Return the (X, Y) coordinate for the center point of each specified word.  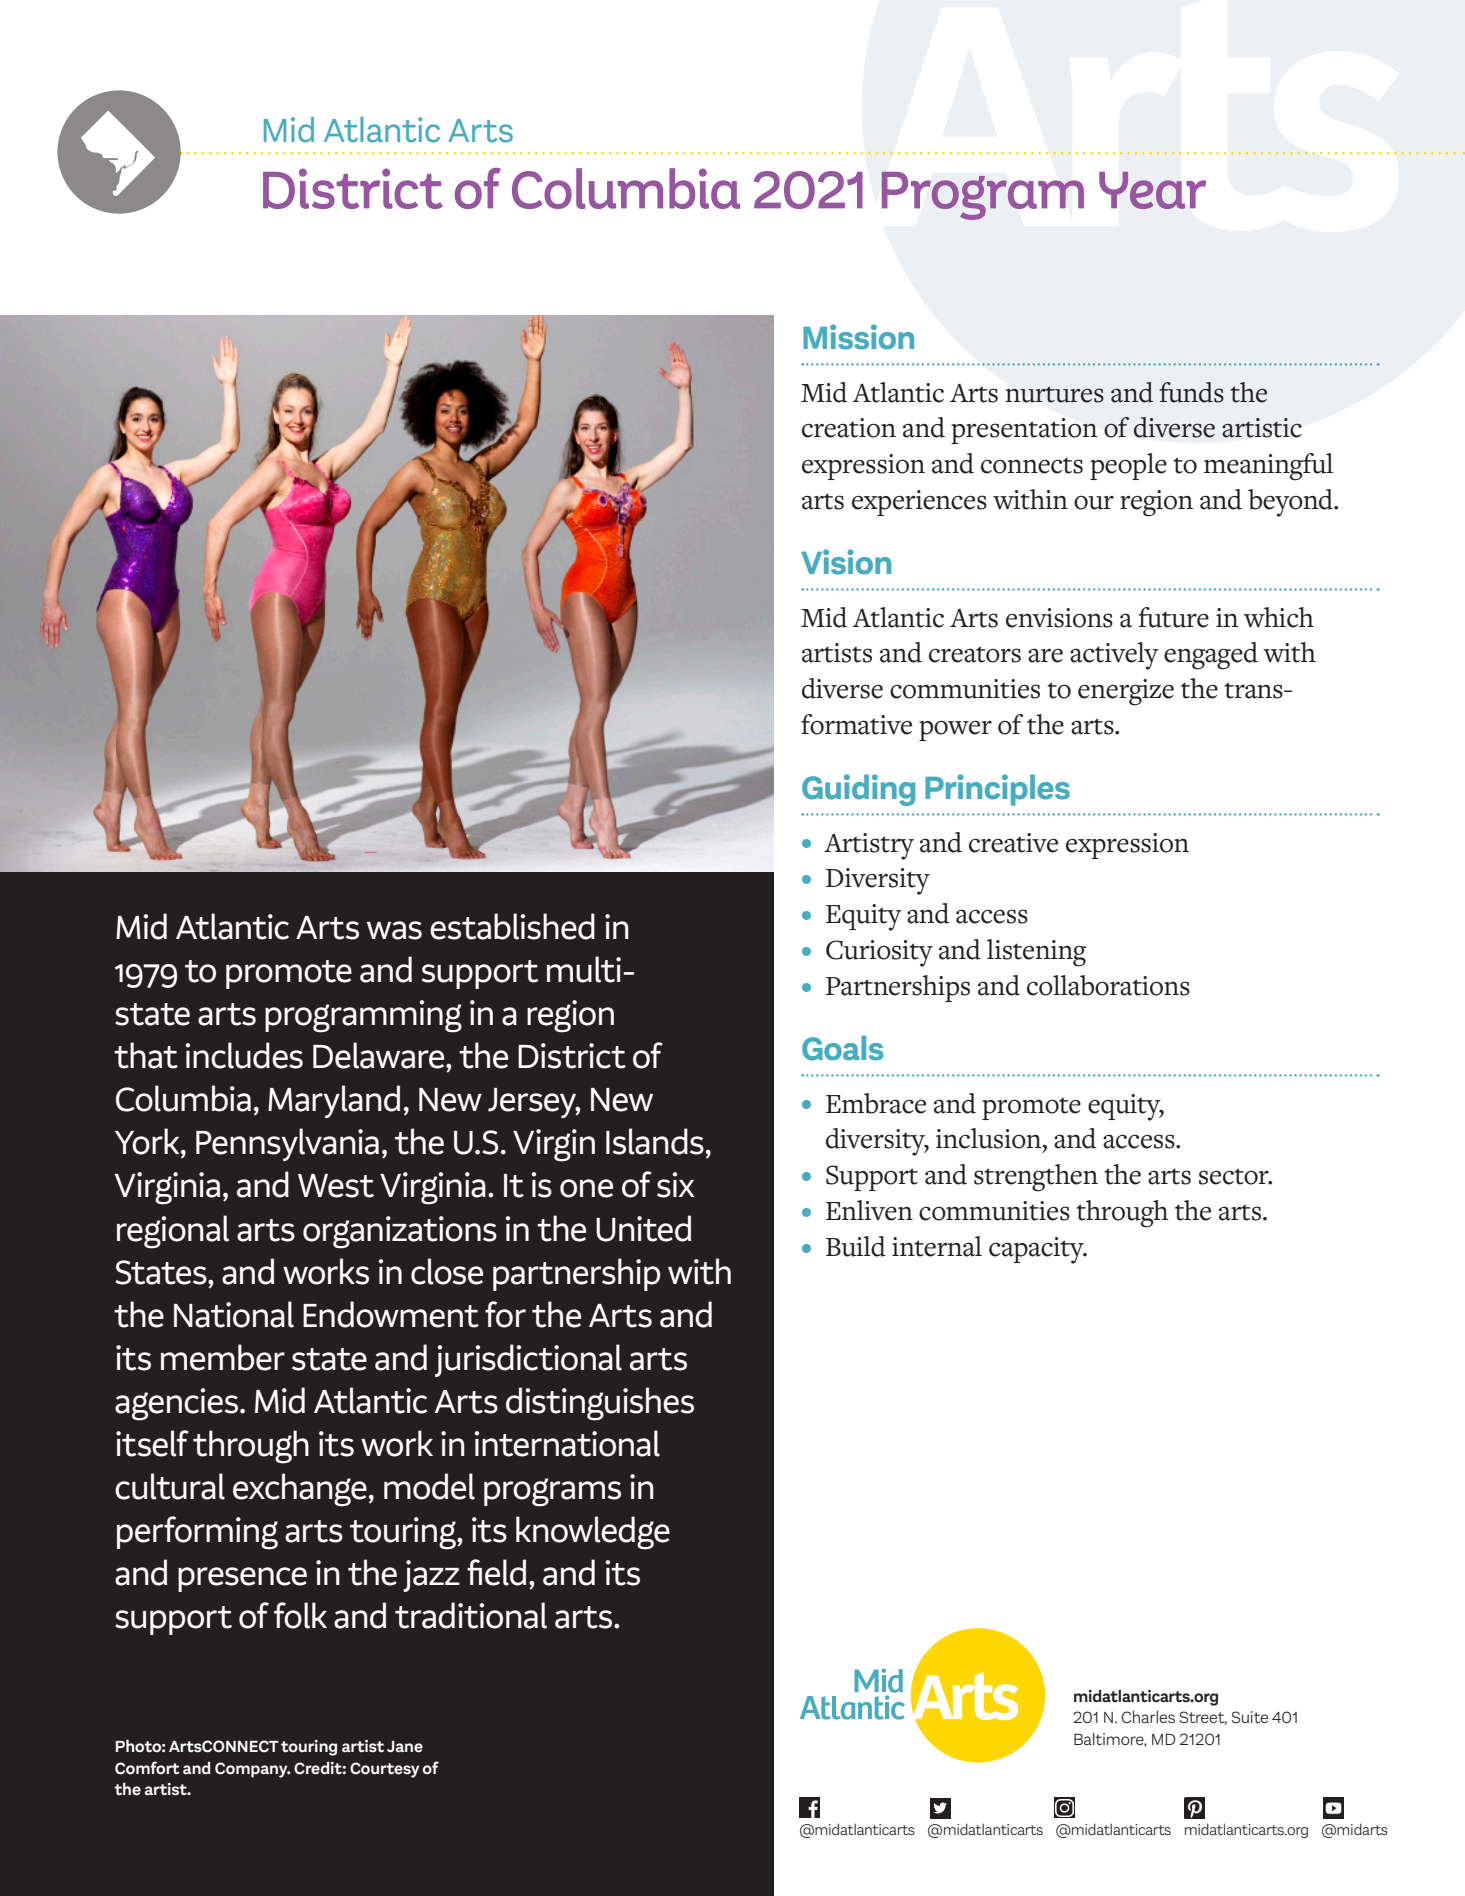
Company (252, 1770)
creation (849, 428)
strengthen (1036, 1178)
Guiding (858, 790)
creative (1013, 843)
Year (1152, 190)
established (512, 926)
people (1128, 466)
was (394, 930)
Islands (655, 1141)
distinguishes (600, 1404)
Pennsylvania (287, 1144)
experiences (919, 503)
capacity (1037, 1250)
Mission (858, 337)
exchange (300, 1490)
